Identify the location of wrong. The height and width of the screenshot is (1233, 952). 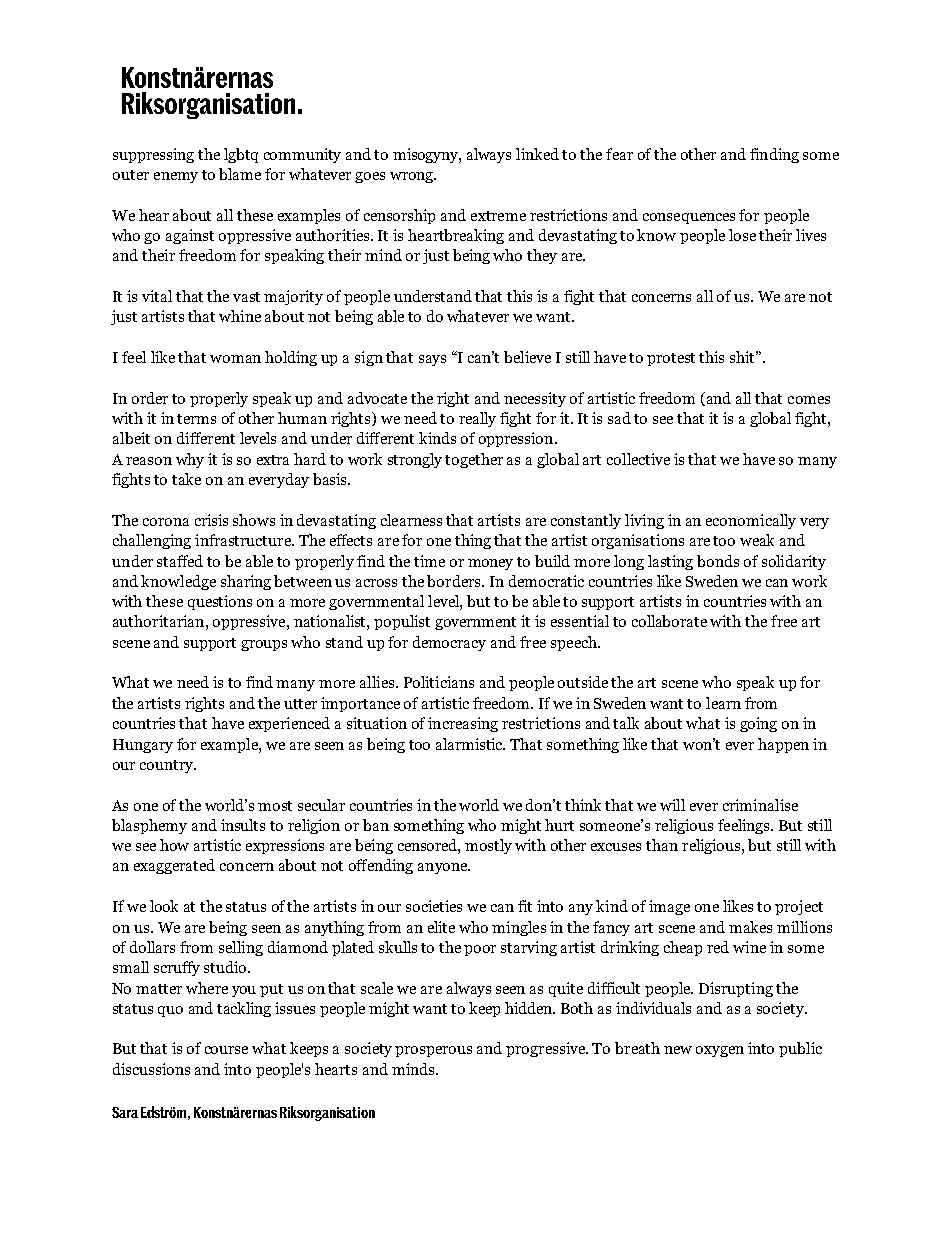
(413, 177).
